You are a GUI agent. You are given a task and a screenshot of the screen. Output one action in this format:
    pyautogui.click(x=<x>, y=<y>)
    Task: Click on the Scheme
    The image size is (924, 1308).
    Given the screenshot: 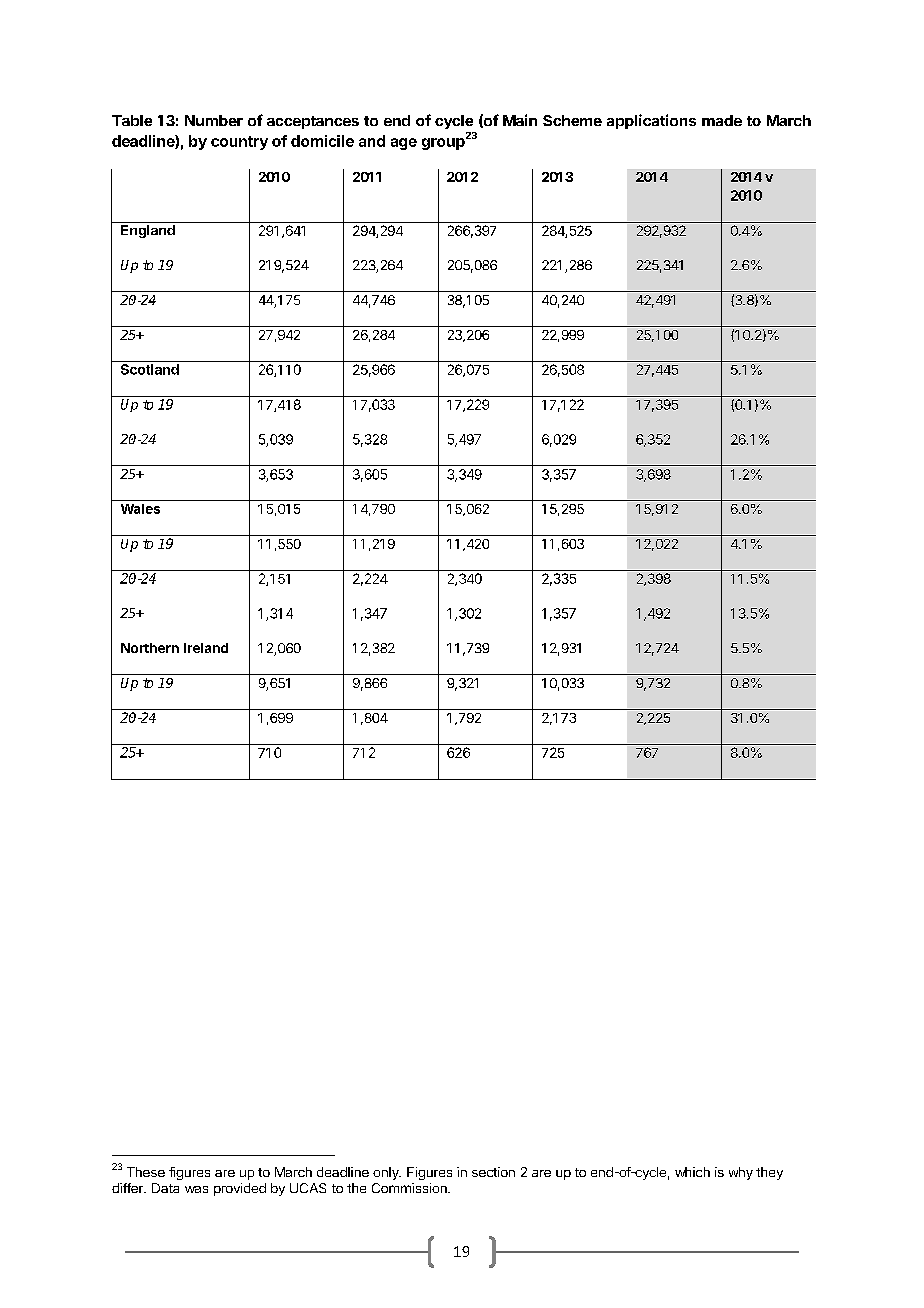 What is the action you would take?
    pyautogui.click(x=572, y=120)
